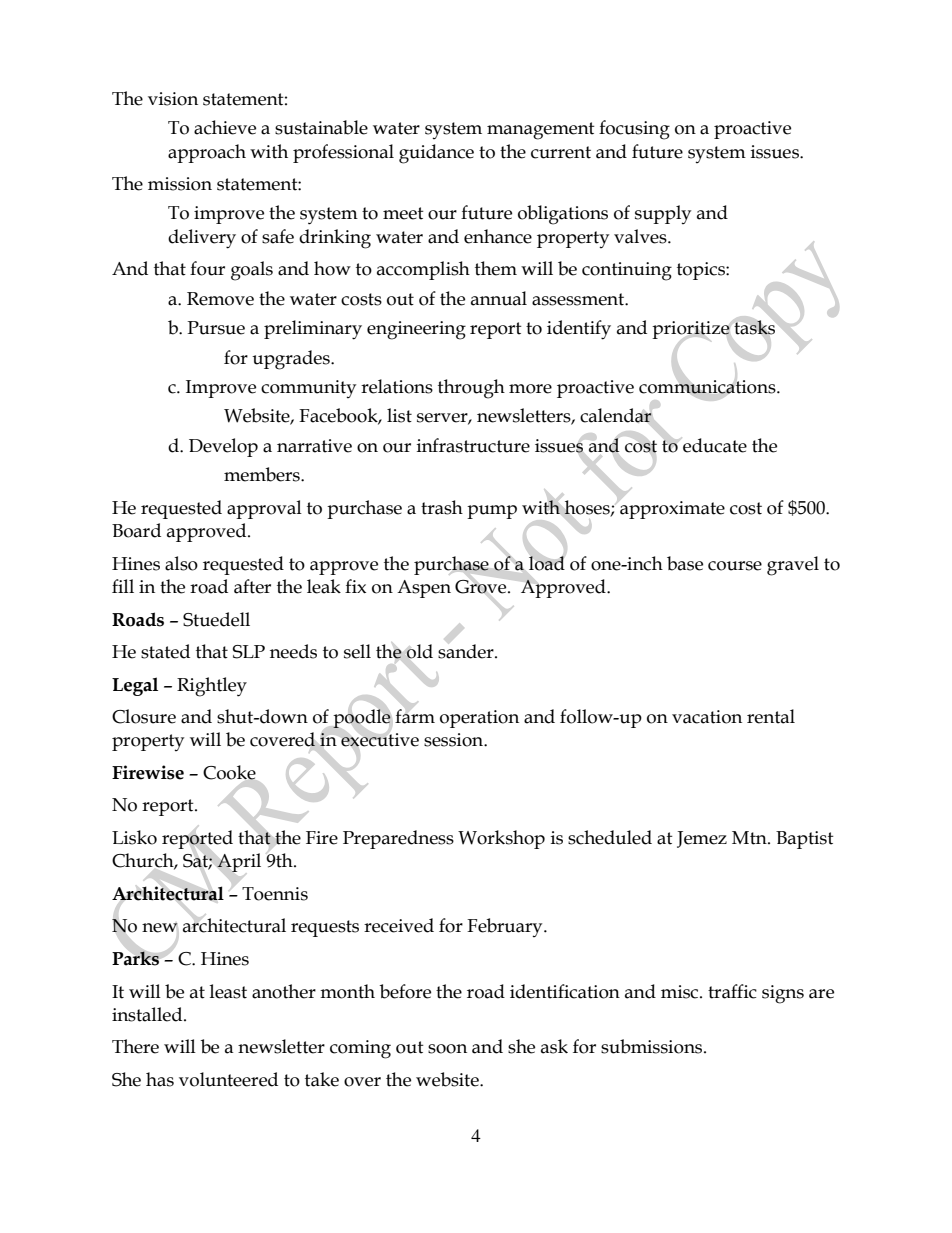 This document has height=1233, width=952. What do you see at coordinates (735, 566) in the document?
I see `course` at bounding box center [735, 566].
